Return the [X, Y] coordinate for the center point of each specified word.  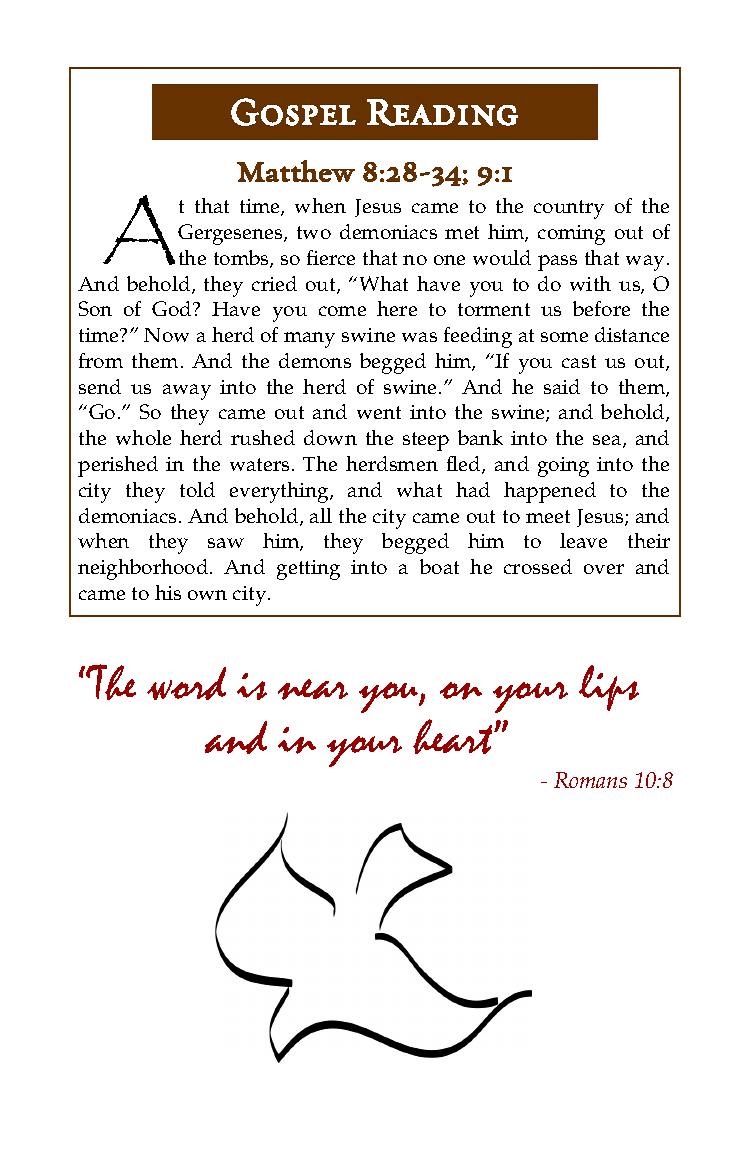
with [590, 283]
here [397, 308]
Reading [442, 112]
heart [454, 736]
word [186, 683]
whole [143, 437]
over [604, 569]
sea [608, 441]
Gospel [293, 112]
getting [308, 570]
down [330, 437]
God [173, 308]
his [168, 592]
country [569, 209]
